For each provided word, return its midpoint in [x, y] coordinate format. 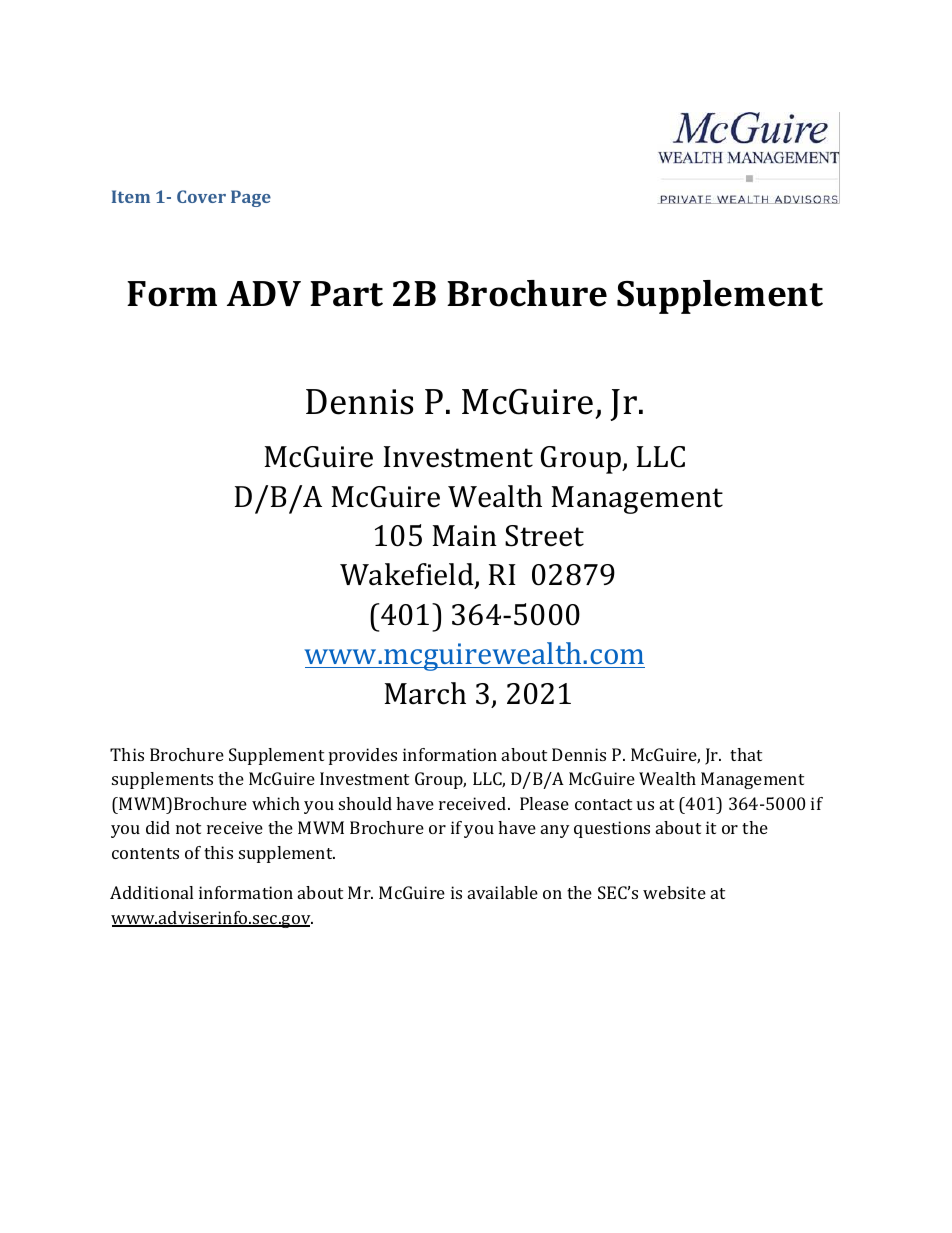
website [674, 892]
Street [544, 536]
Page [251, 198]
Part [346, 294]
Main [465, 536]
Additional [151, 892]
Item [131, 196]
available [503, 892]
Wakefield [408, 576]
